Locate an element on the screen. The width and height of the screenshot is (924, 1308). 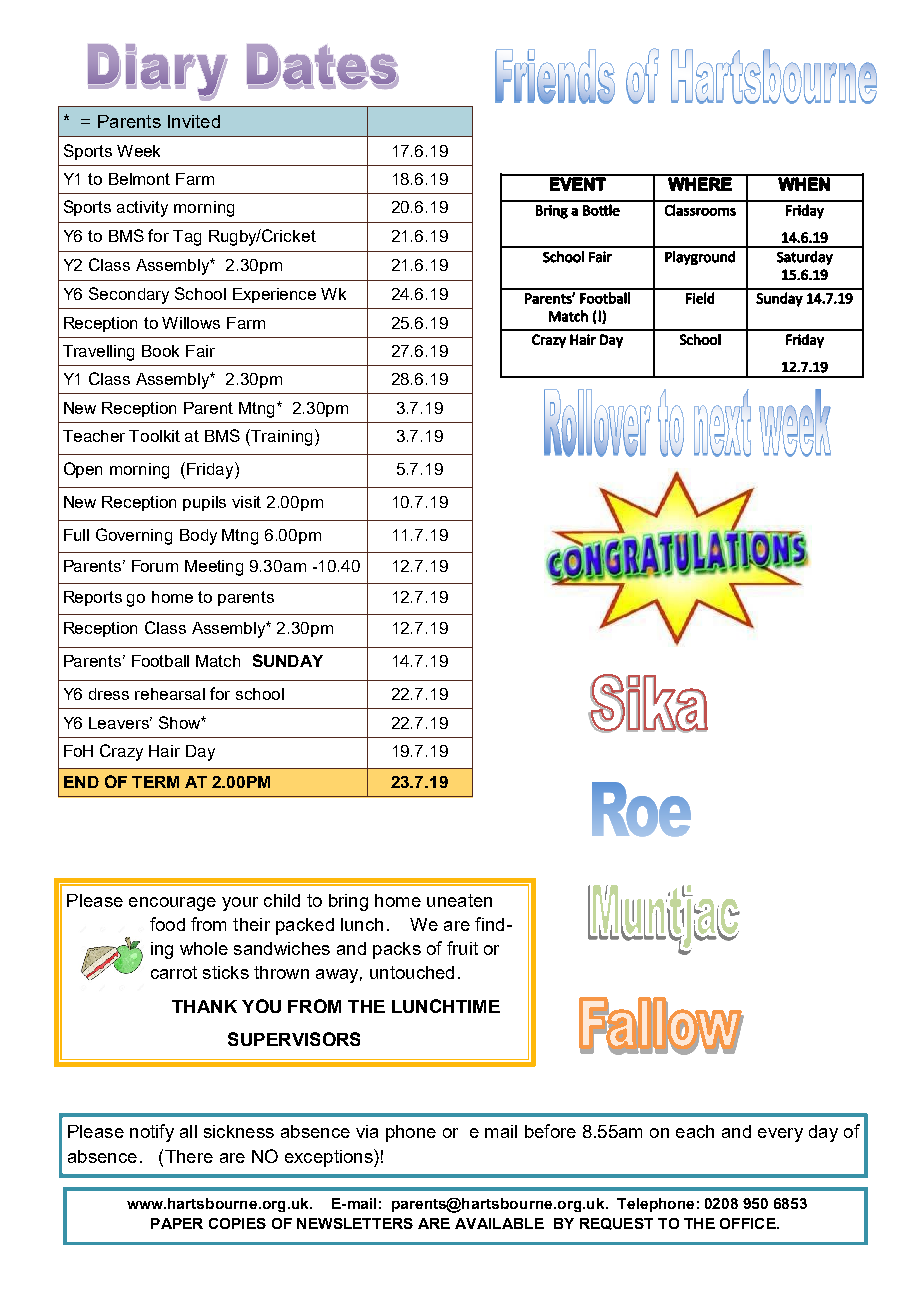
Invited is located at coordinates (194, 121).
